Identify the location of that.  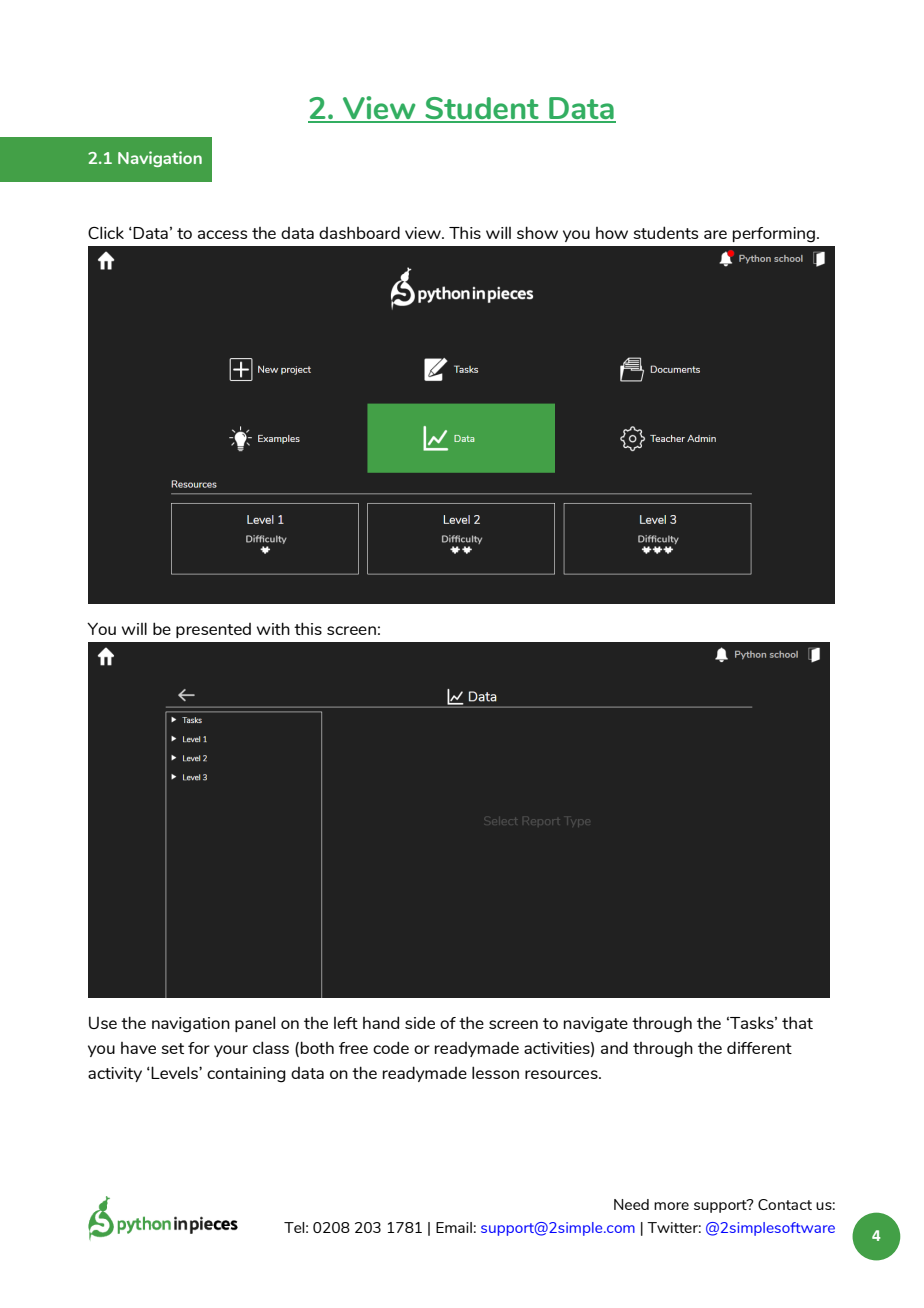
(797, 1022).
